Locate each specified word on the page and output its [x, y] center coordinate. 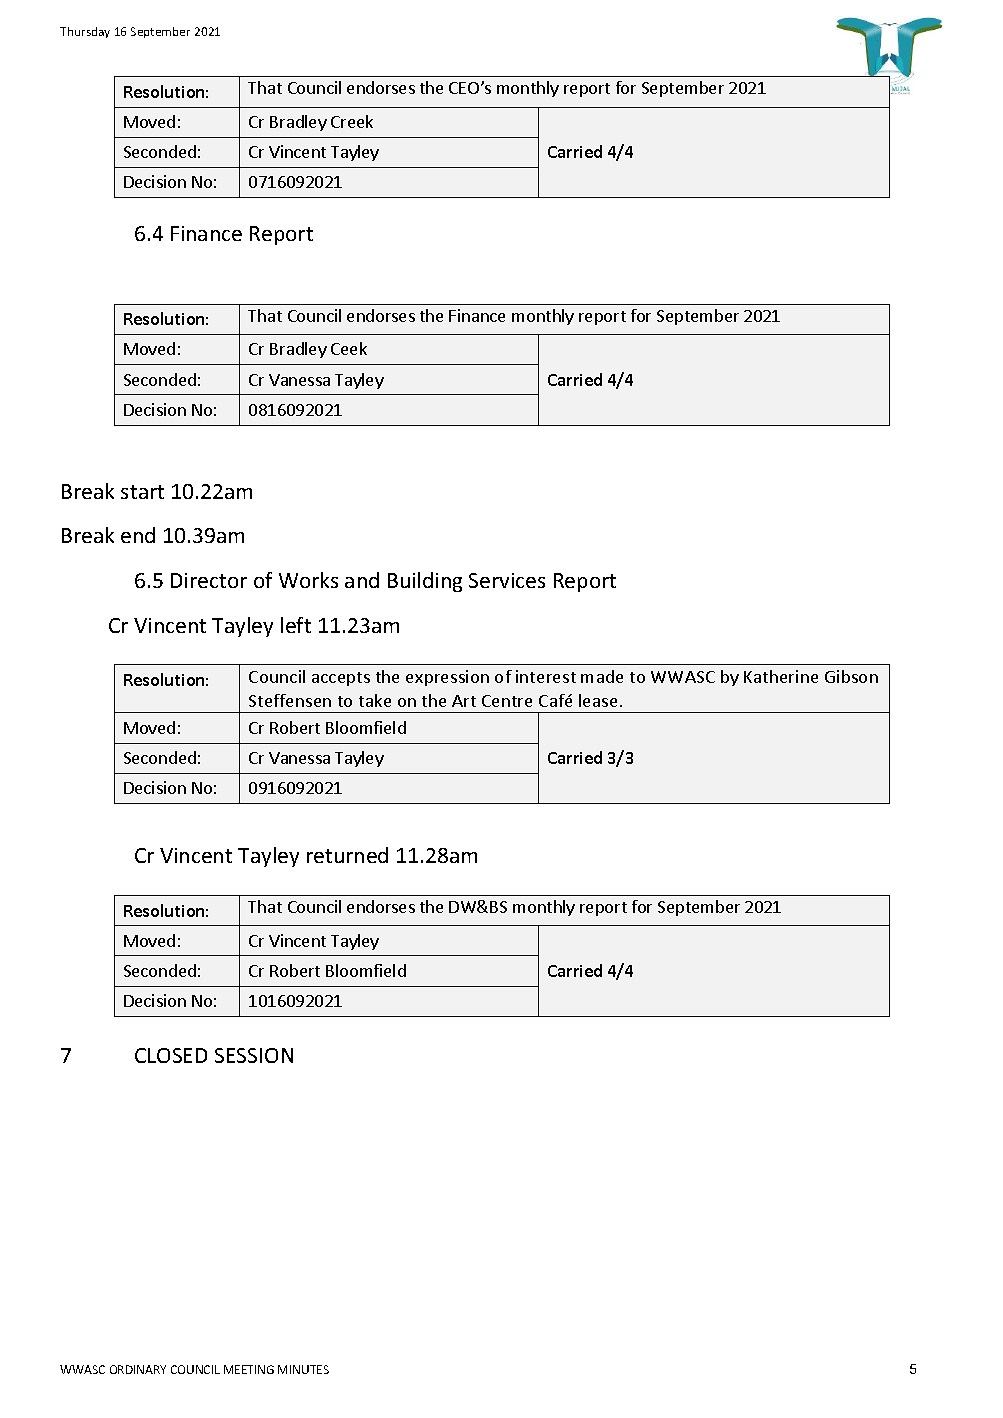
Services [507, 580]
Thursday [85, 32]
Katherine [781, 676]
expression [447, 678]
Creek [352, 121]
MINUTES [303, 1369]
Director [209, 580]
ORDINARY [138, 1369]
